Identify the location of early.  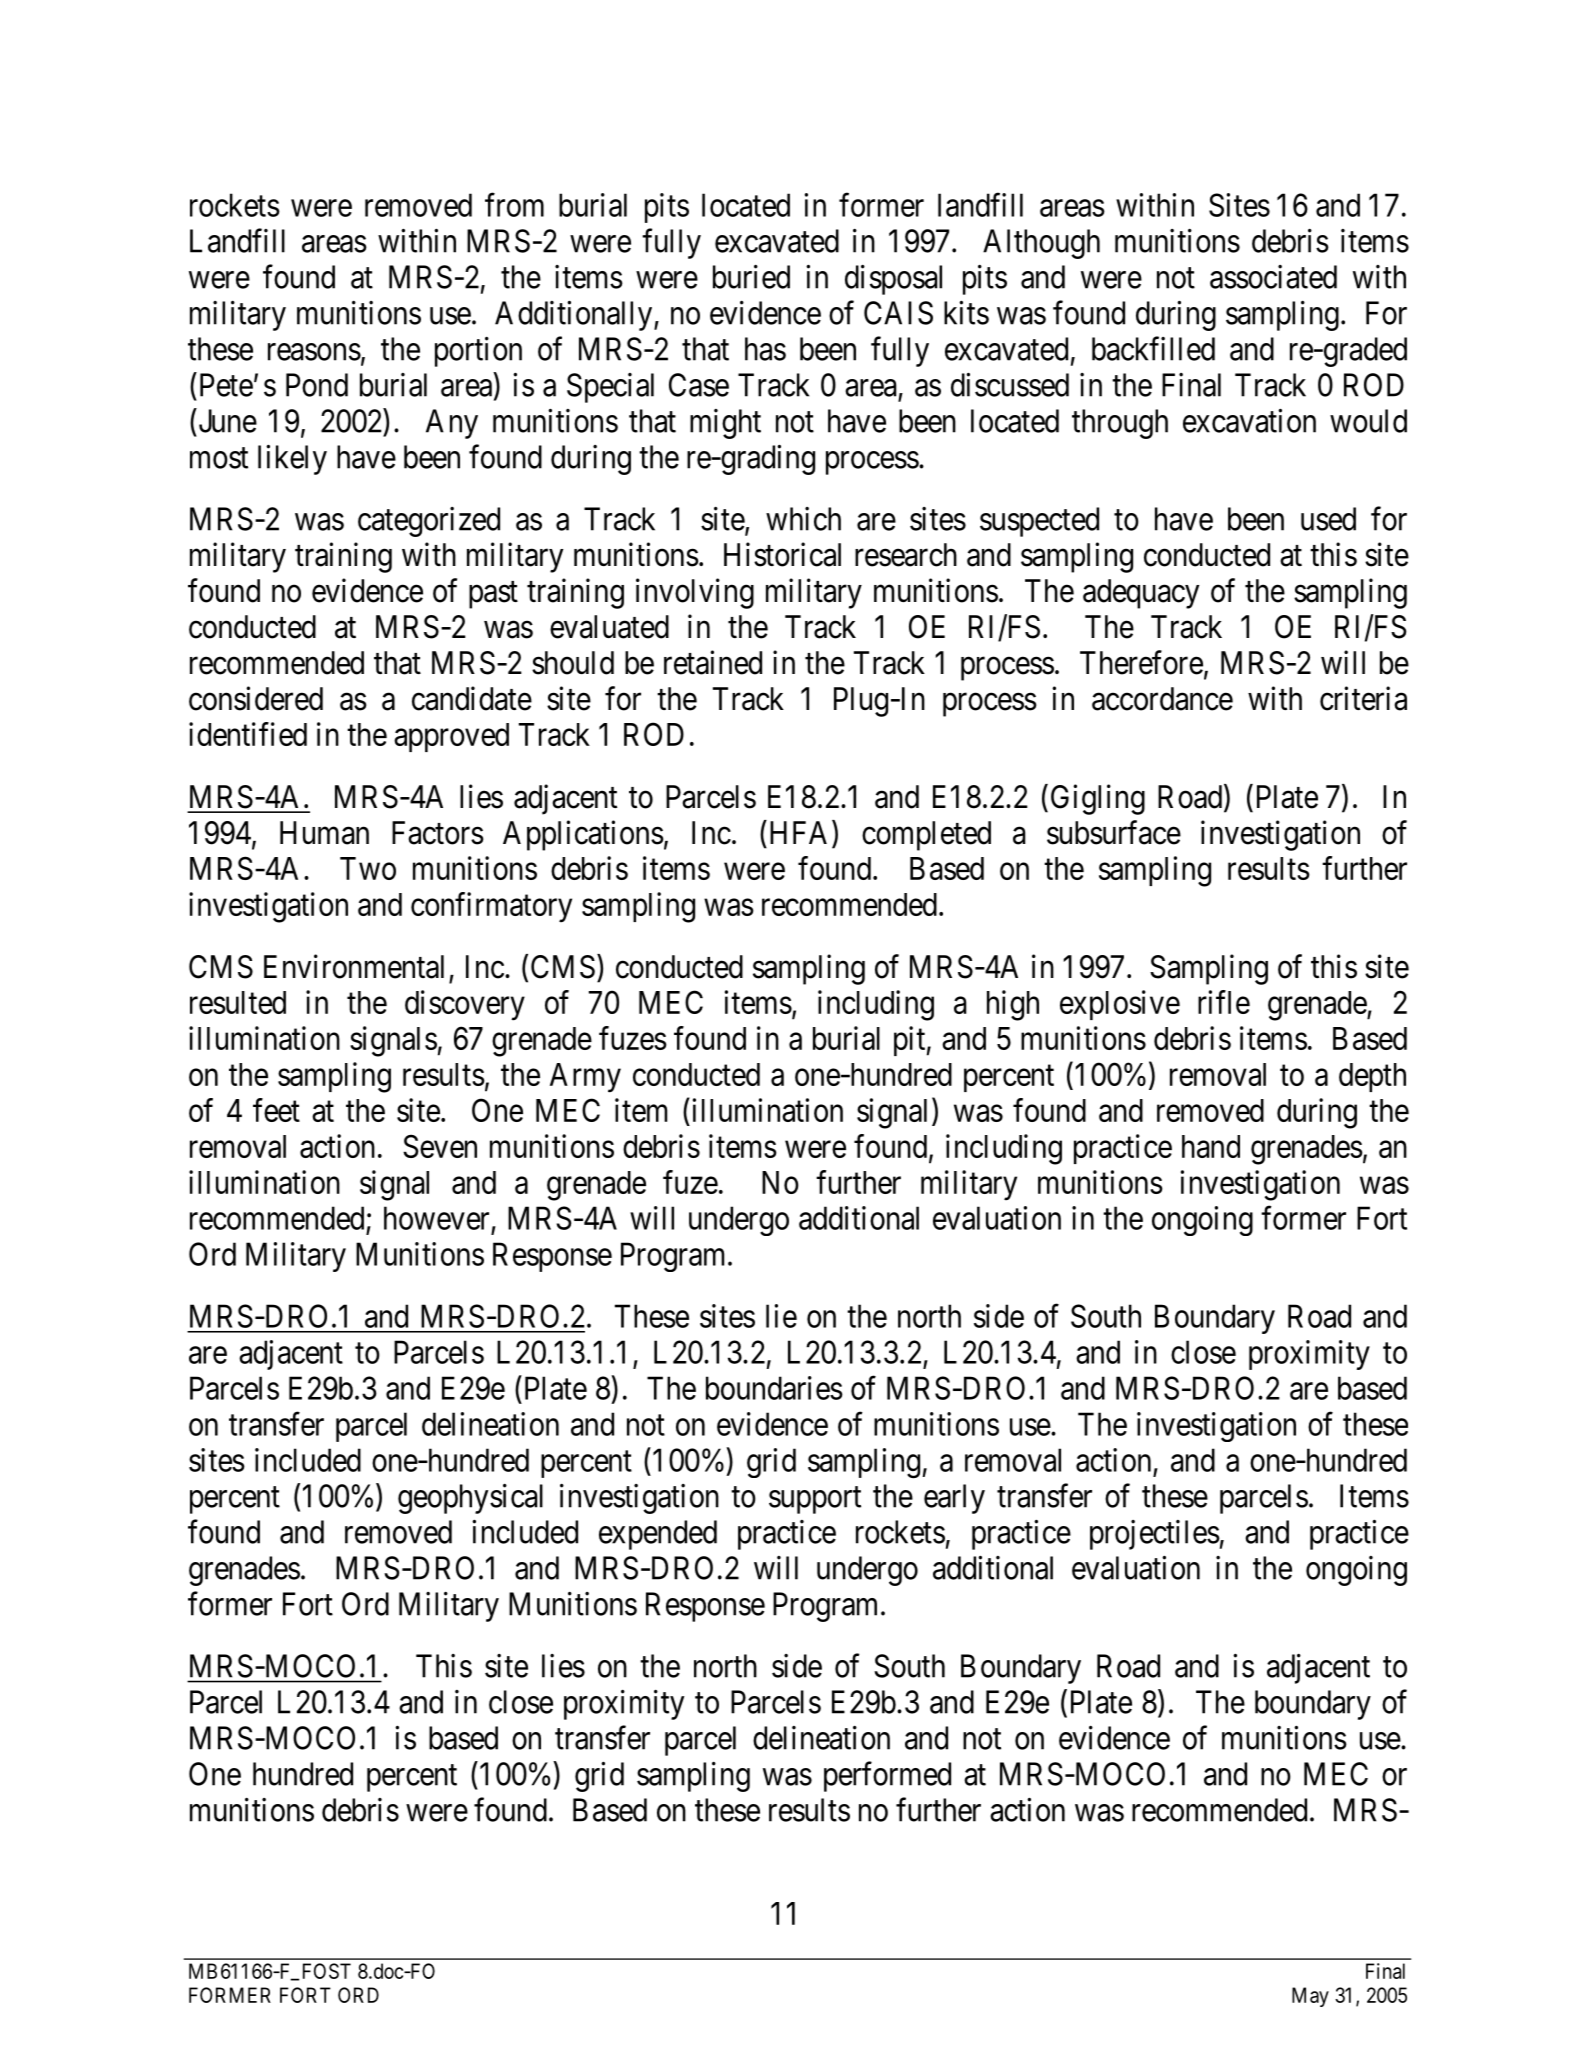
(954, 1499).
